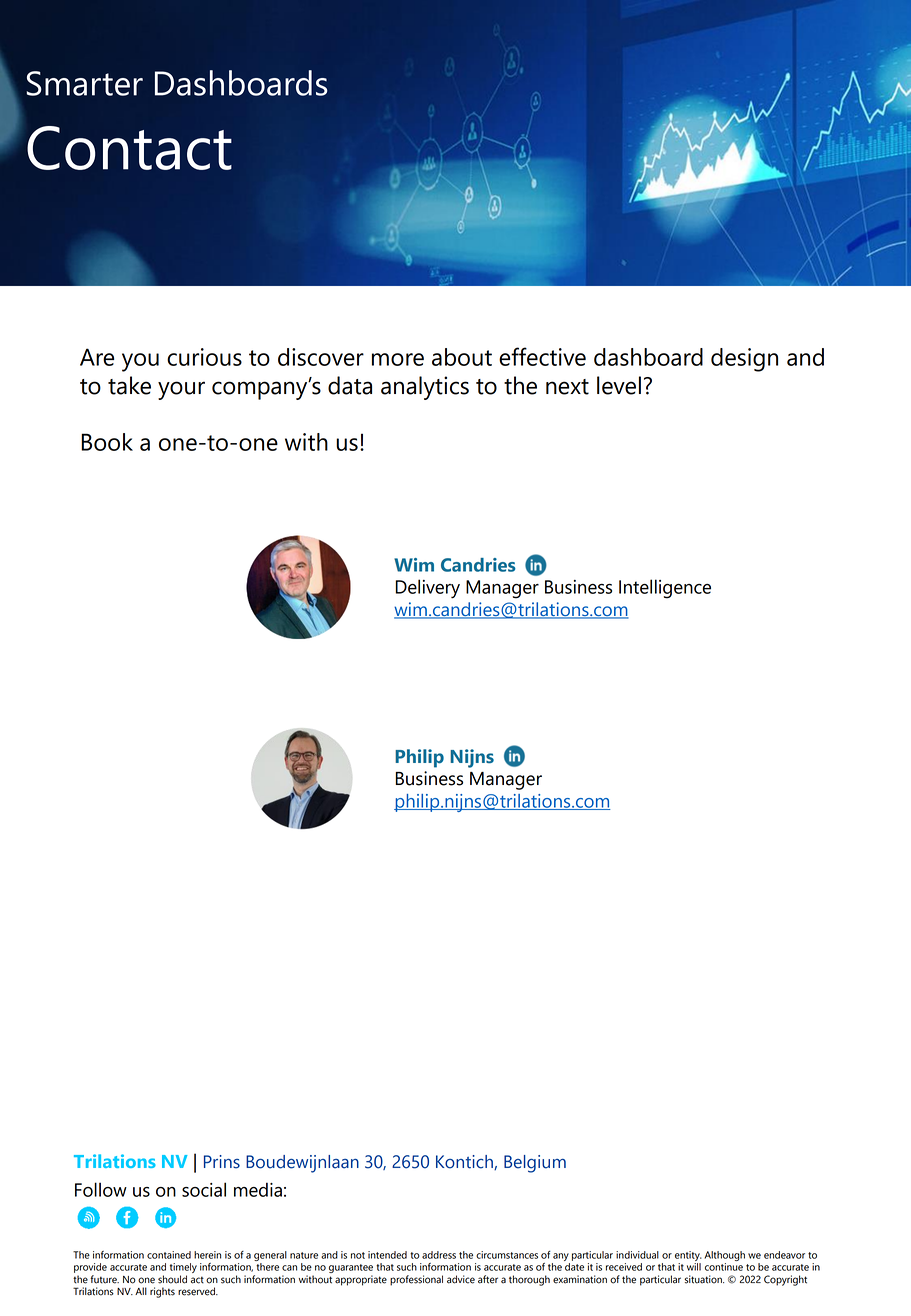  Describe the element at coordinates (665, 589) in the screenshot. I see `Intelligence` at that location.
